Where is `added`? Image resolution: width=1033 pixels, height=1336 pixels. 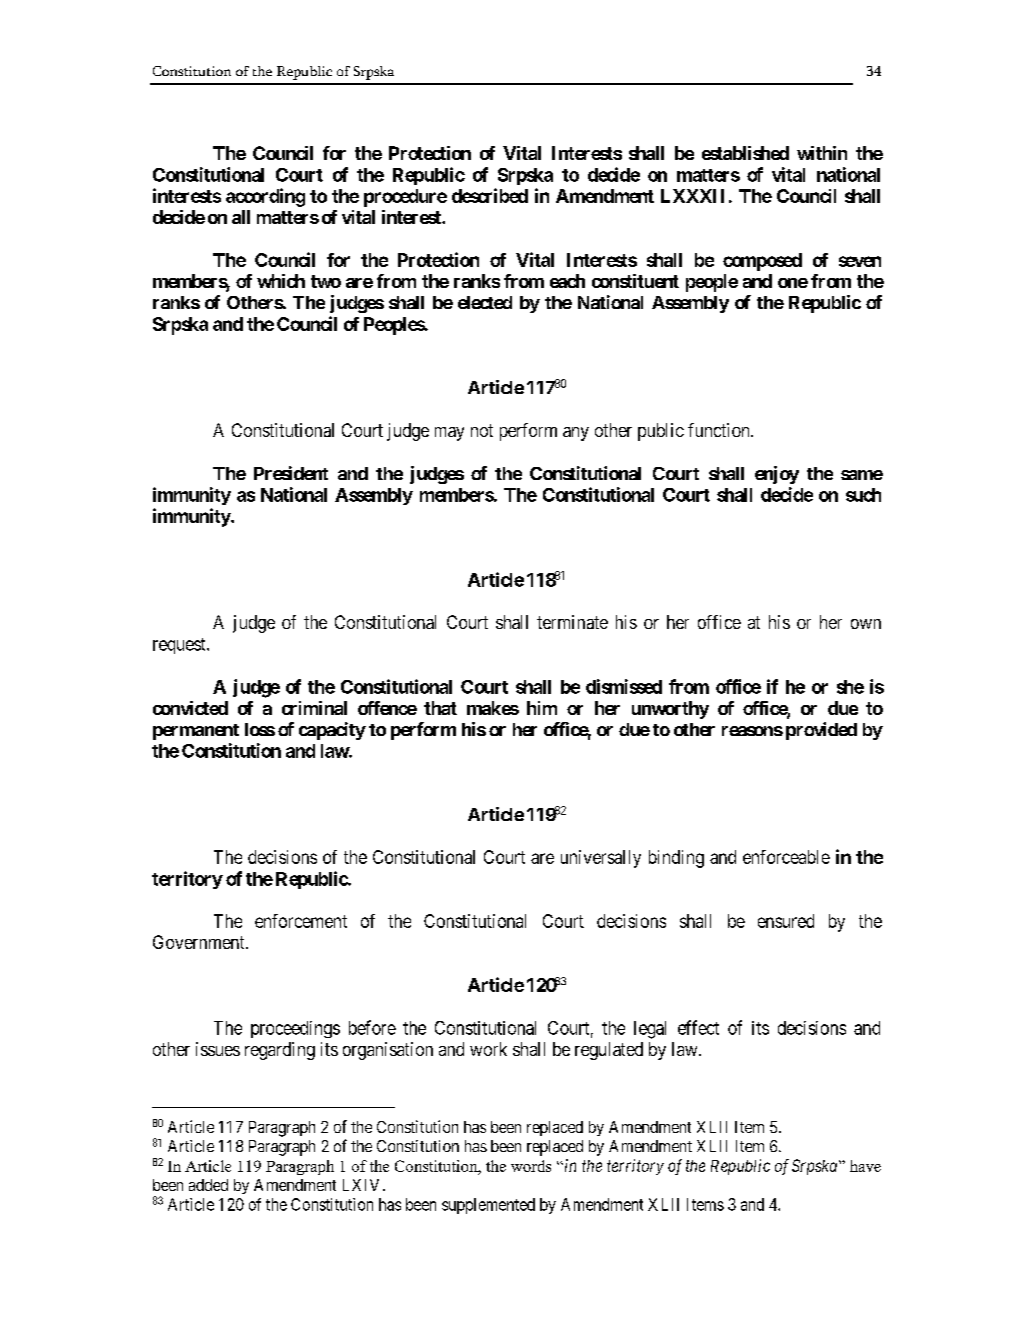 added is located at coordinates (208, 1185).
